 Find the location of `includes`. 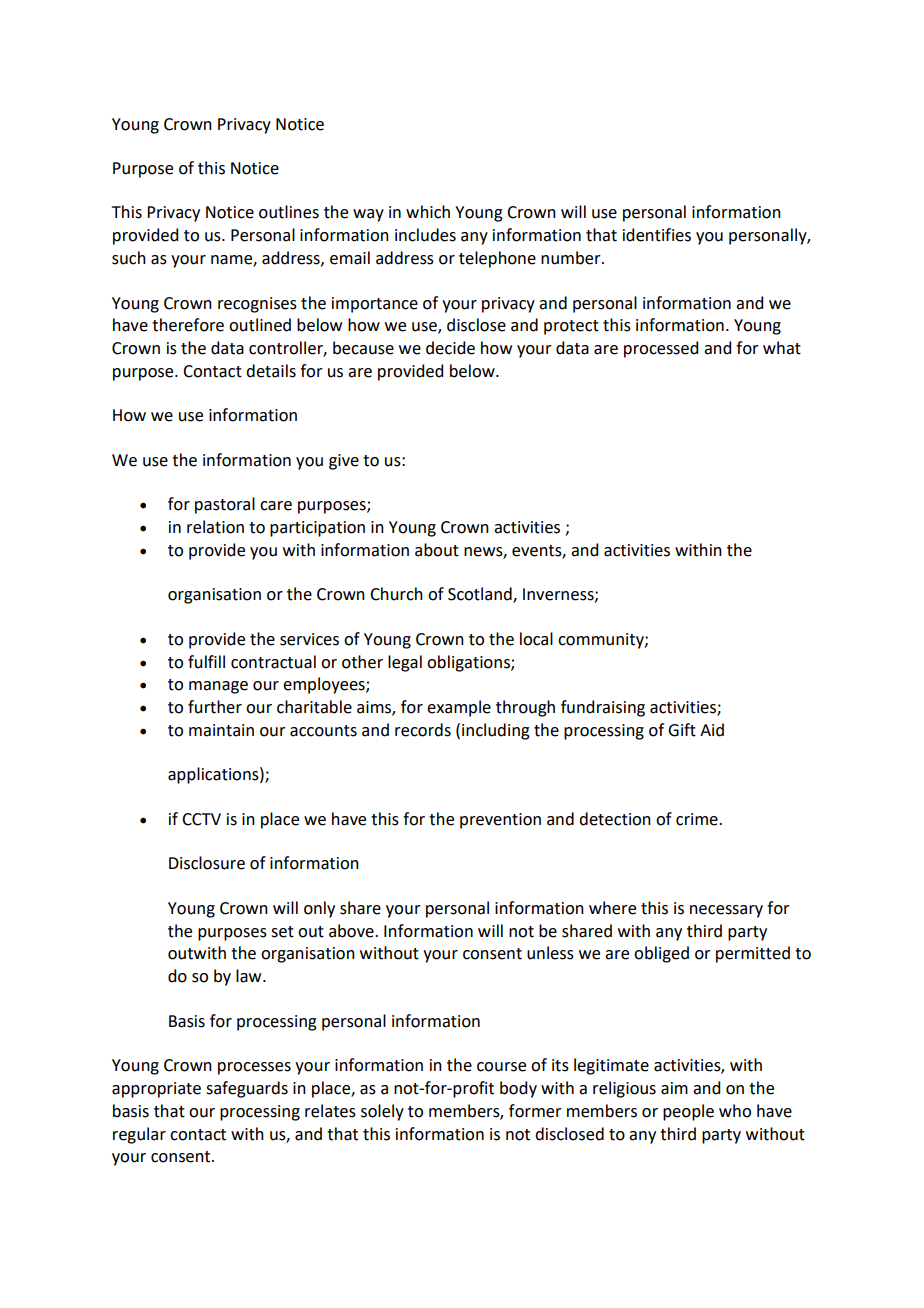

includes is located at coordinates (425, 235).
